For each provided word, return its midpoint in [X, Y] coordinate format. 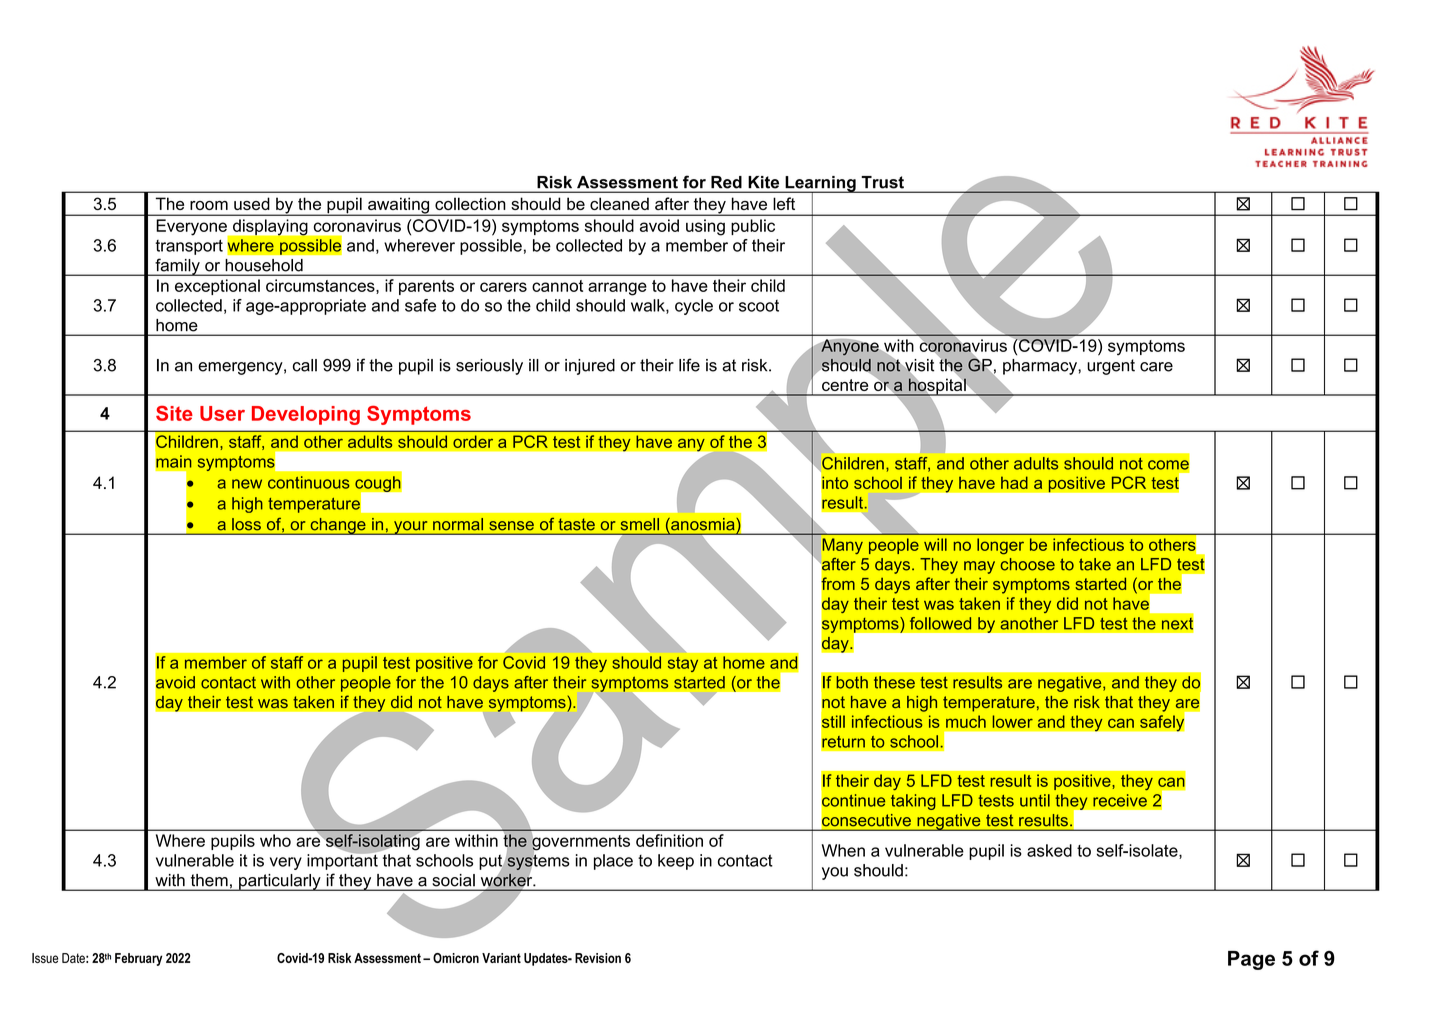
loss [246, 524]
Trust [883, 182]
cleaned [619, 203]
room [209, 205]
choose [1028, 564]
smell [640, 524]
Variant [501, 958]
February [138, 959]
